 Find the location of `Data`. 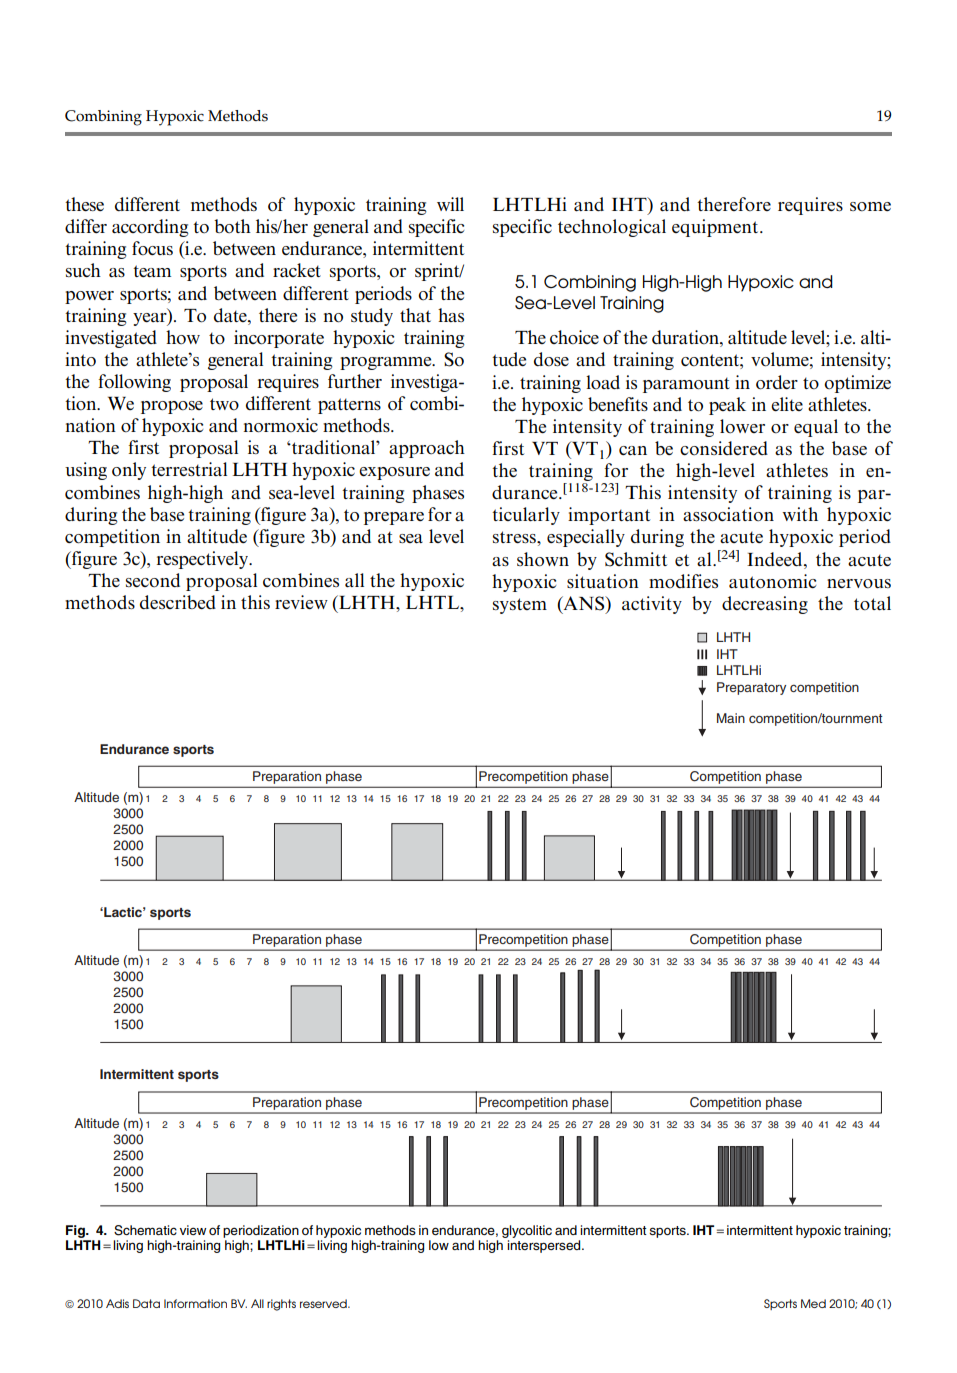

Data is located at coordinates (146, 1303).
